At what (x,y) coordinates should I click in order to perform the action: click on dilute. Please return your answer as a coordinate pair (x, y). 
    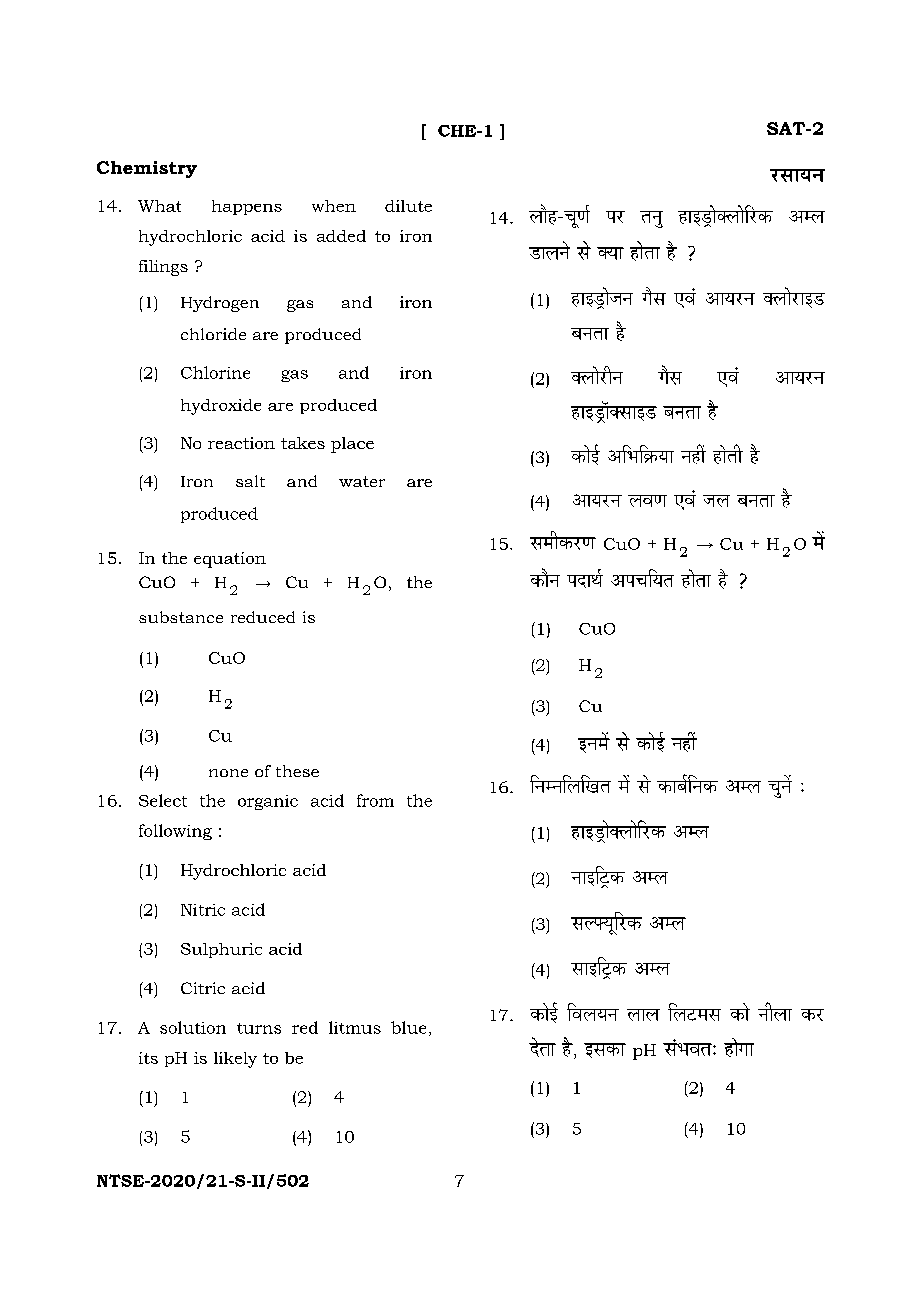
    Looking at the image, I should click on (408, 206).
